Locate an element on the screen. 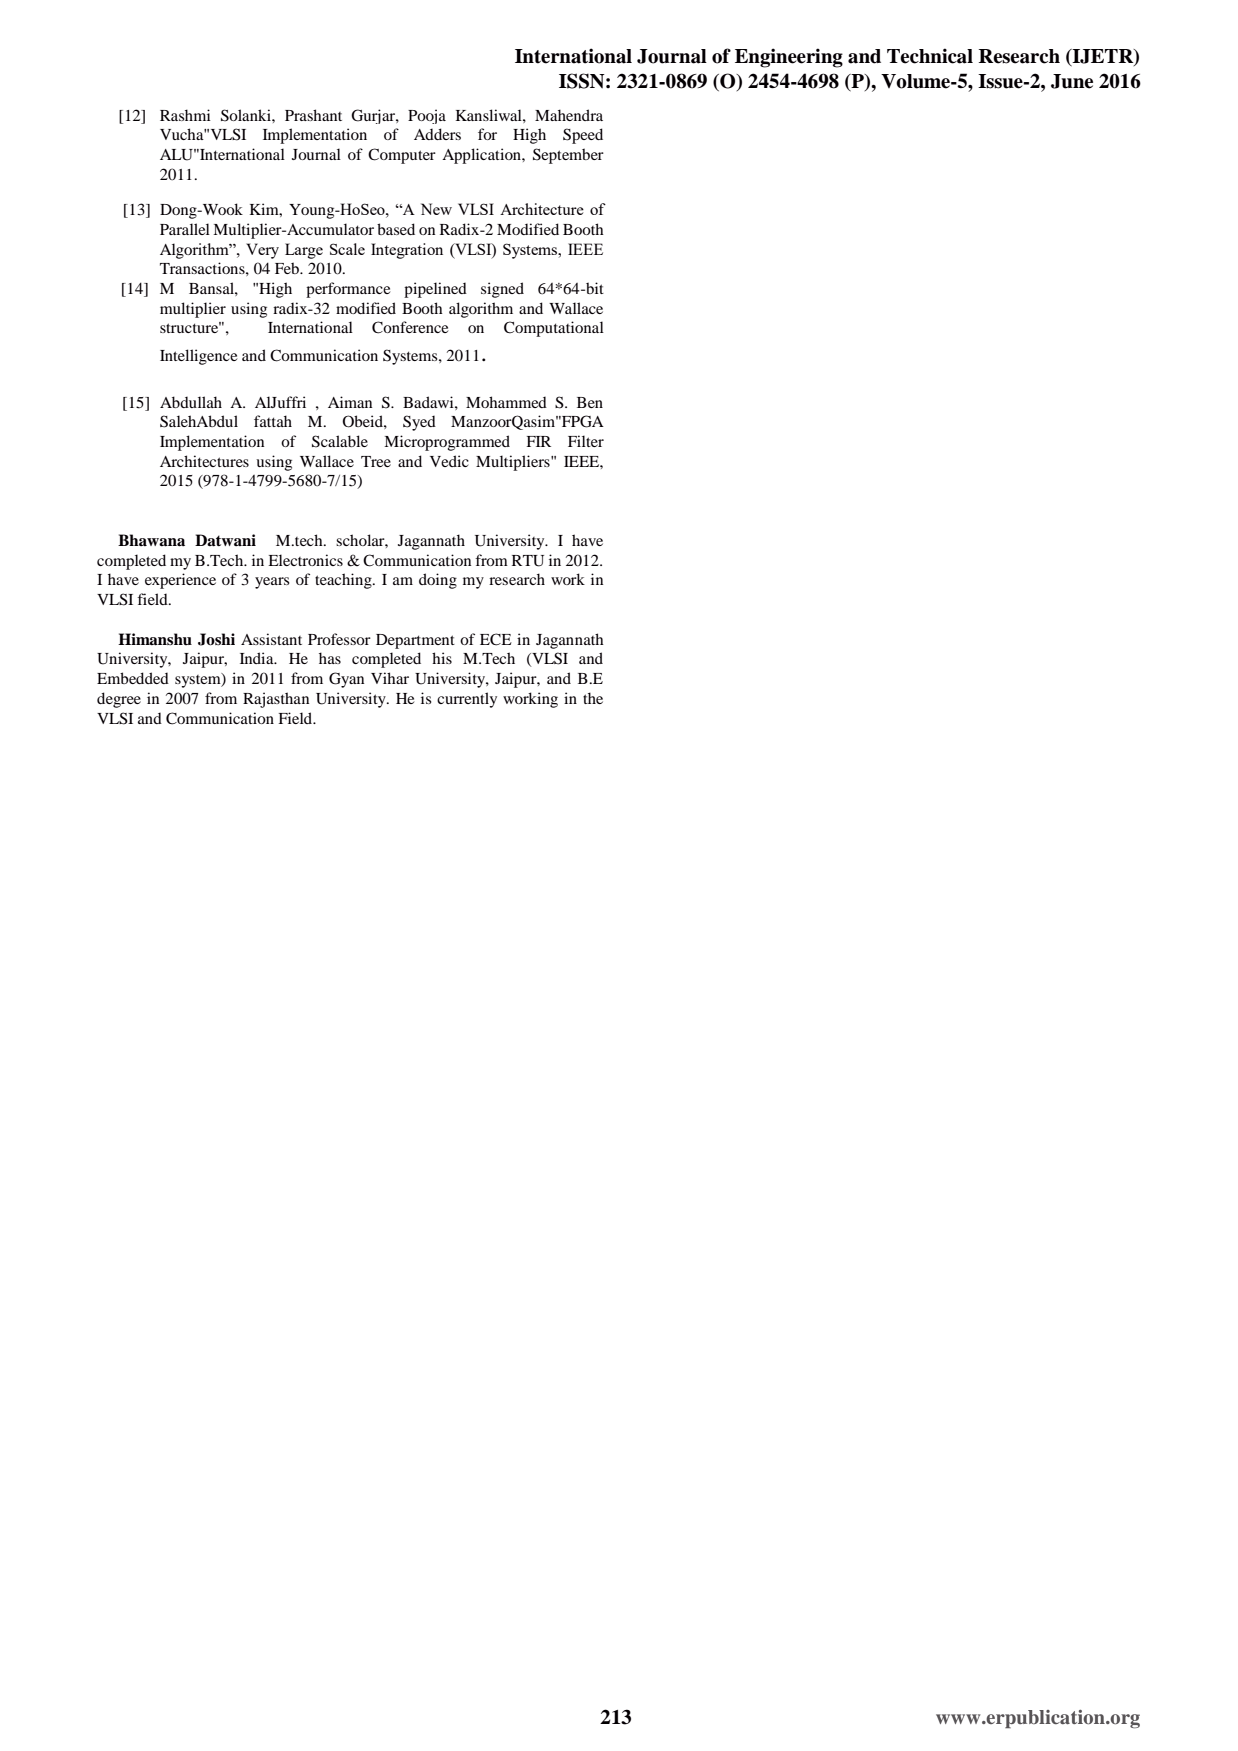 The width and height of the screenshot is (1238, 1751). Speed is located at coordinates (583, 136).
